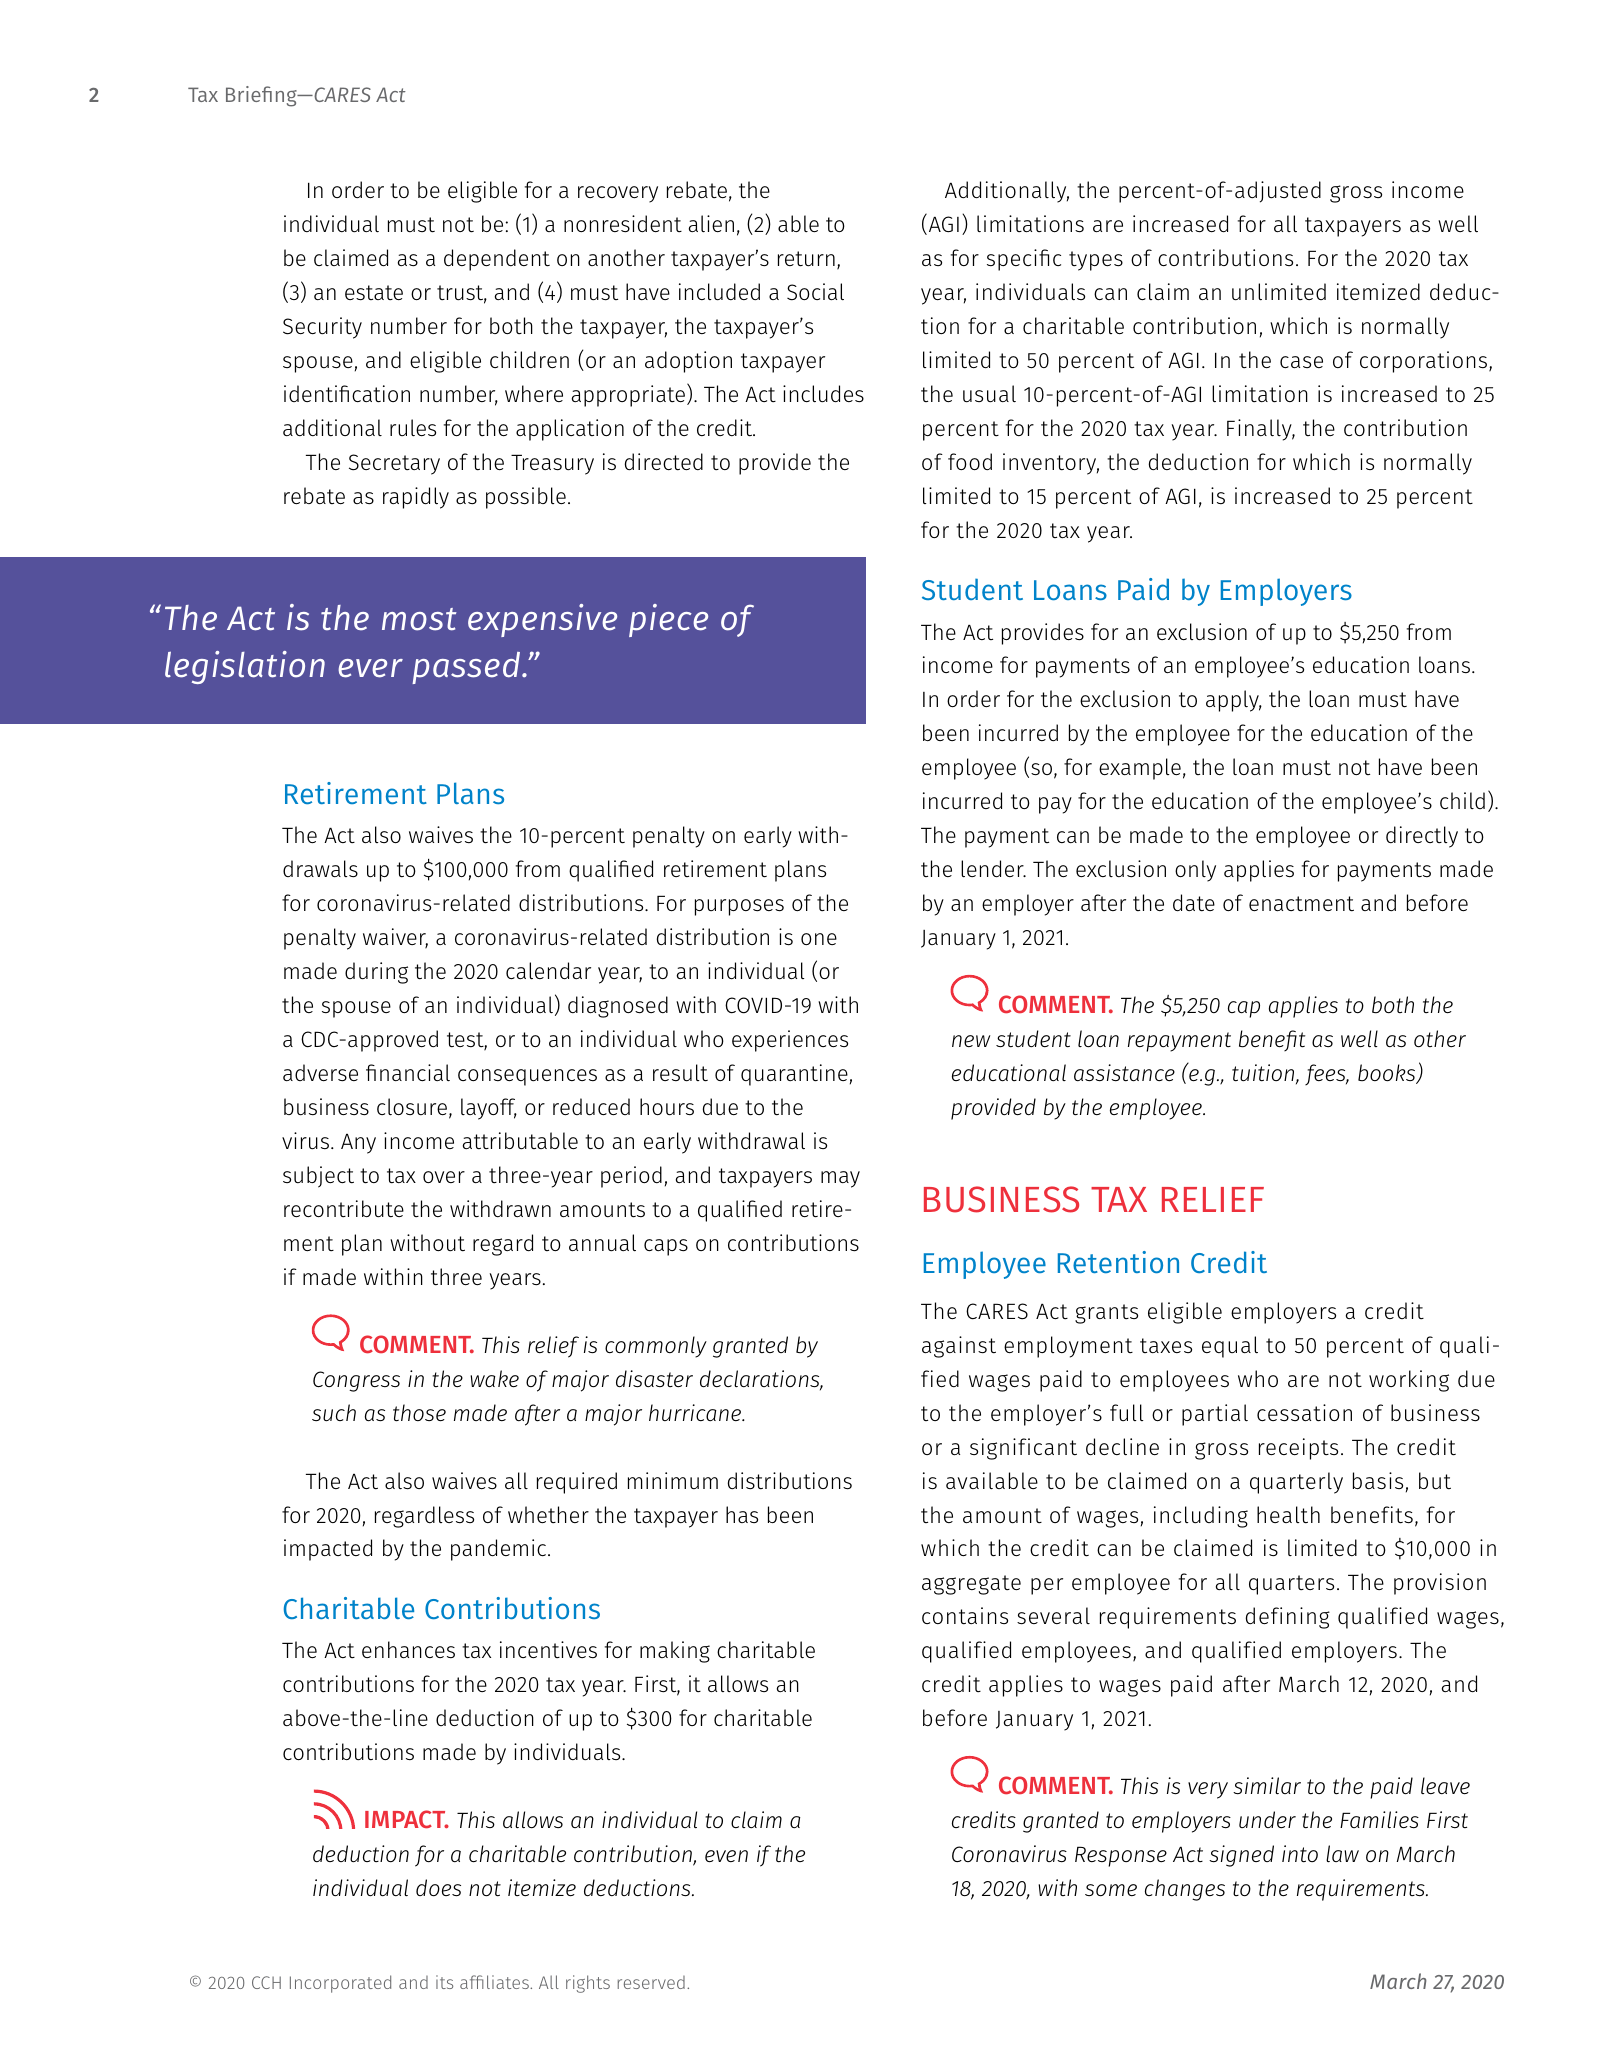 This document has width=1599, height=2069. Describe the element at coordinates (726, 1856) in the document. I see `even` at that location.
